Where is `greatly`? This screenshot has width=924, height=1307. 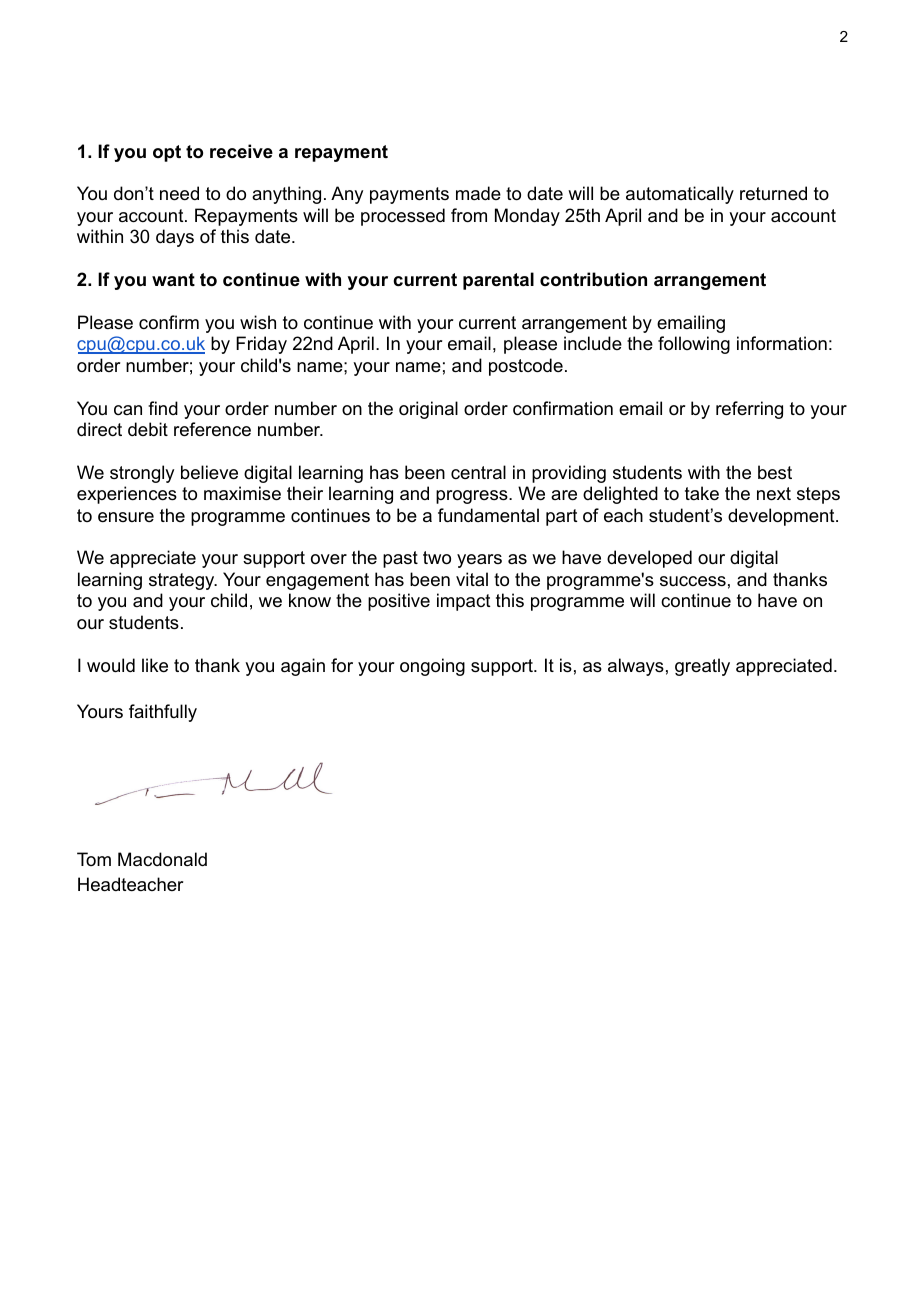 greatly is located at coordinates (702, 667).
